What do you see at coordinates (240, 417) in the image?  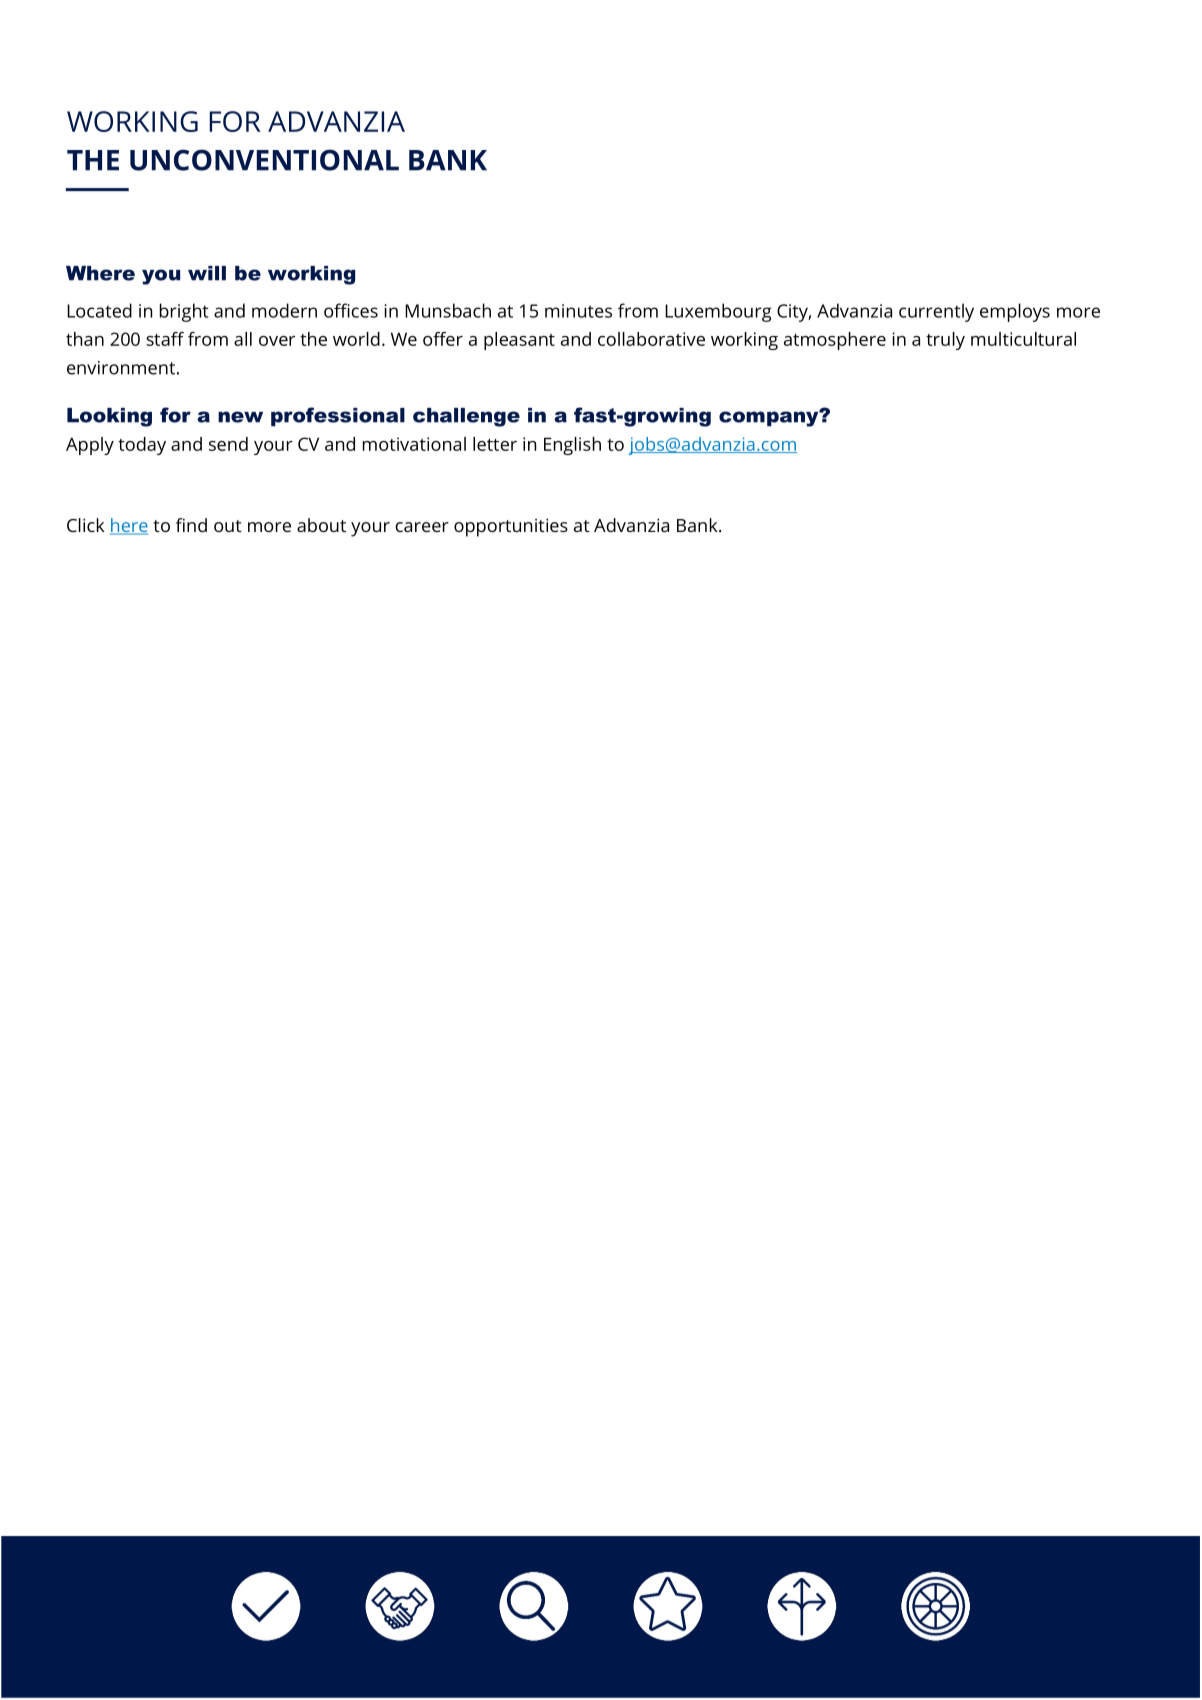 I see `new` at bounding box center [240, 417].
